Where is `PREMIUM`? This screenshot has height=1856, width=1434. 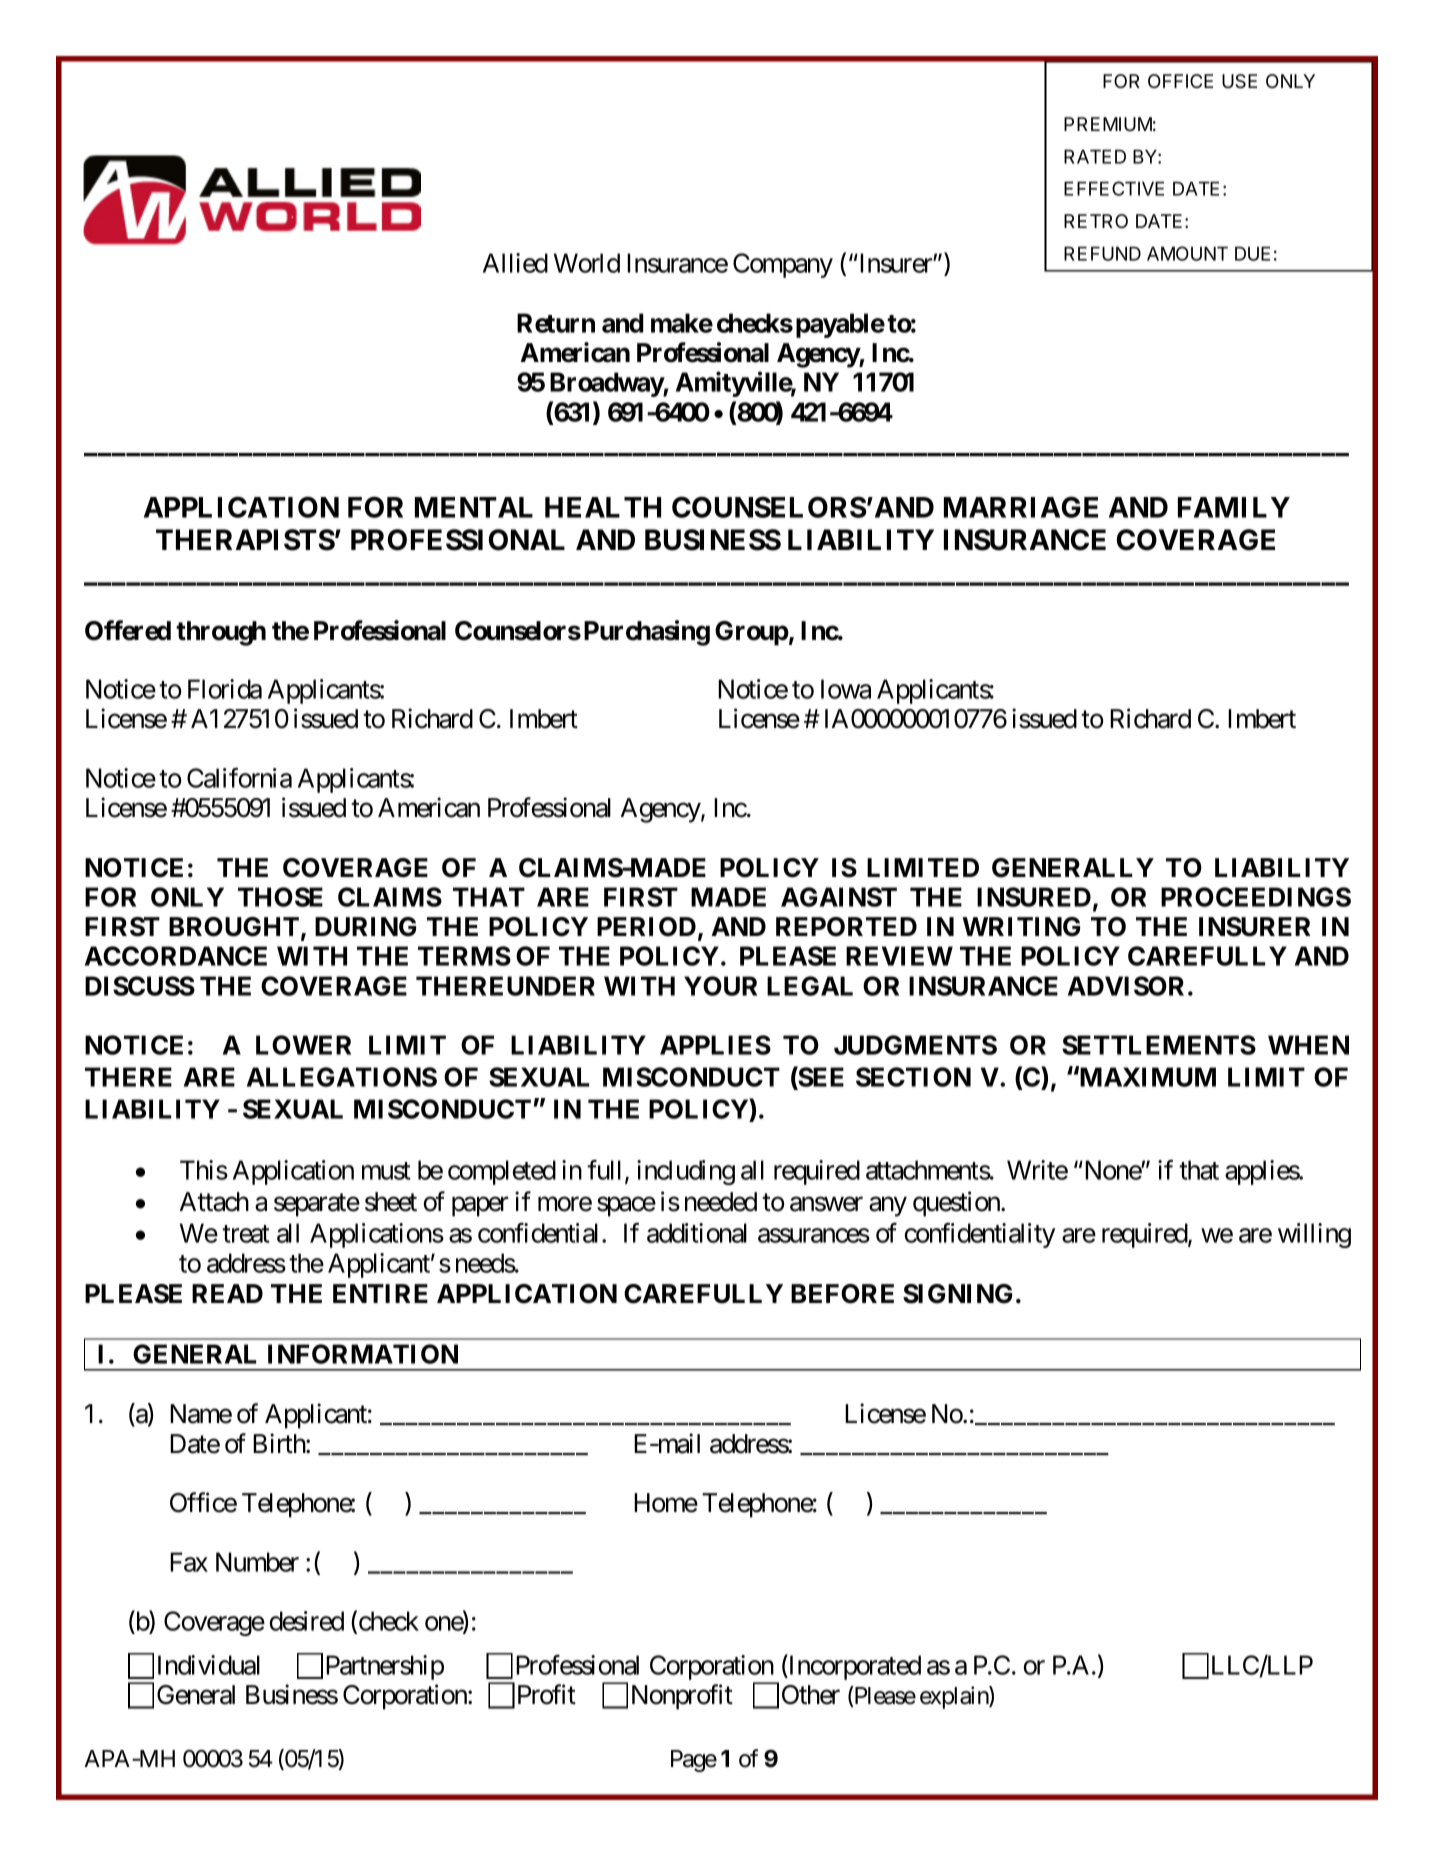
PREMIUM is located at coordinates (1108, 124).
